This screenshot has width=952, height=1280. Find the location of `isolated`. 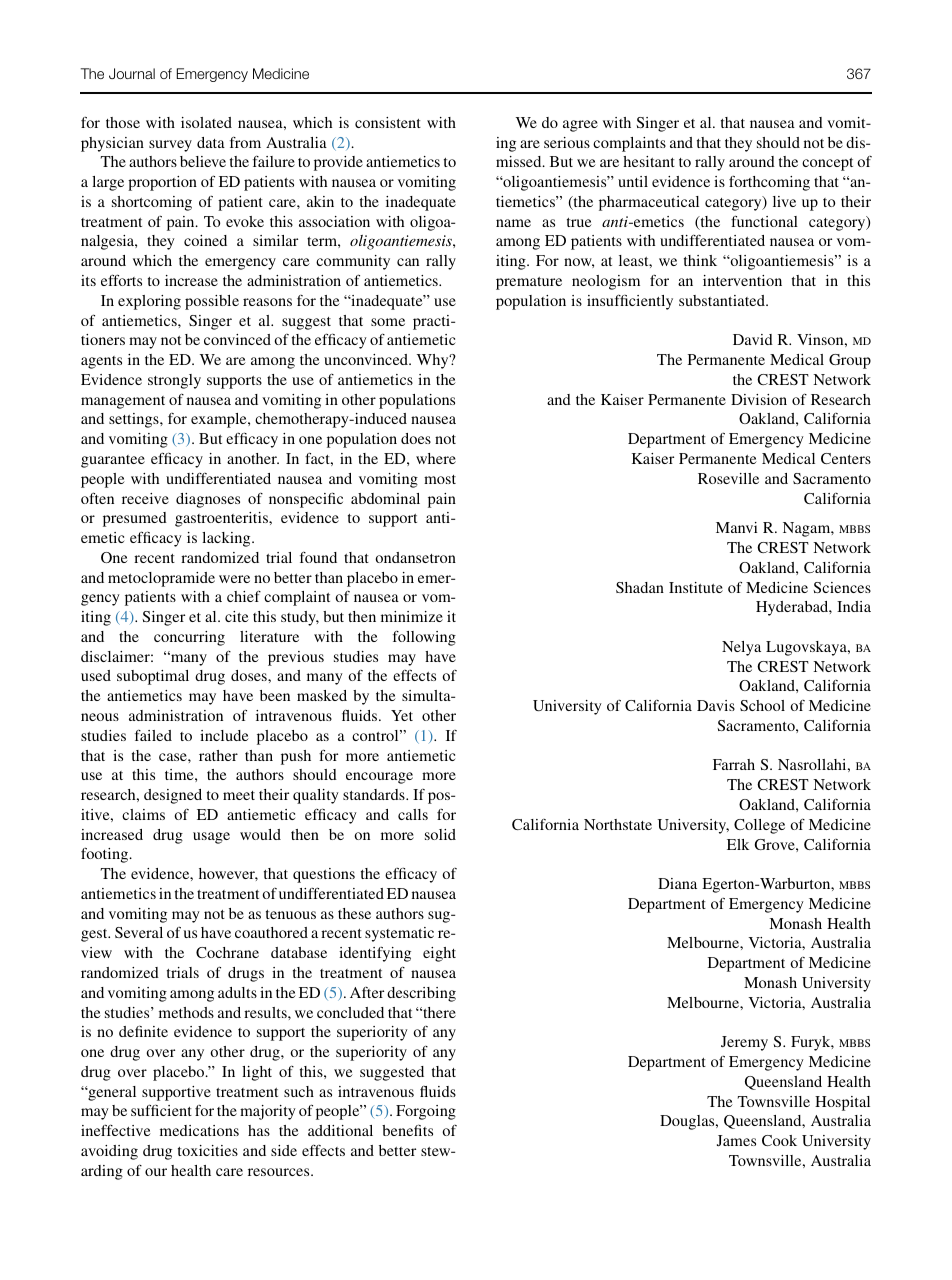

isolated is located at coordinates (206, 122).
